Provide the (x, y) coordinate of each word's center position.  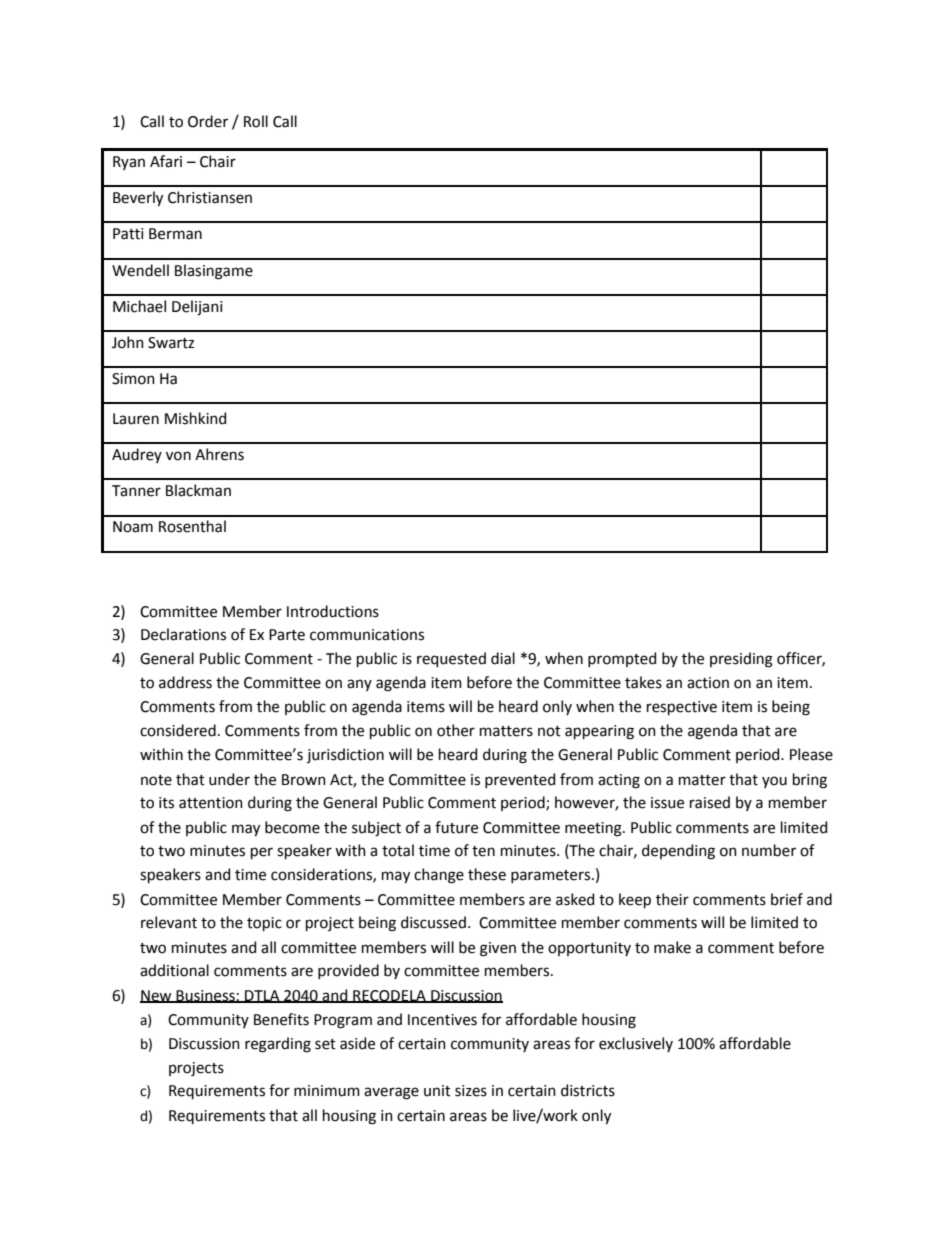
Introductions (333, 611)
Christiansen (210, 197)
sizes (471, 1091)
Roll (256, 121)
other (456, 730)
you (774, 782)
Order (208, 121)
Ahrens (219, 454)
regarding (278, 1045)
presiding (741, 660)
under (229, 779)
